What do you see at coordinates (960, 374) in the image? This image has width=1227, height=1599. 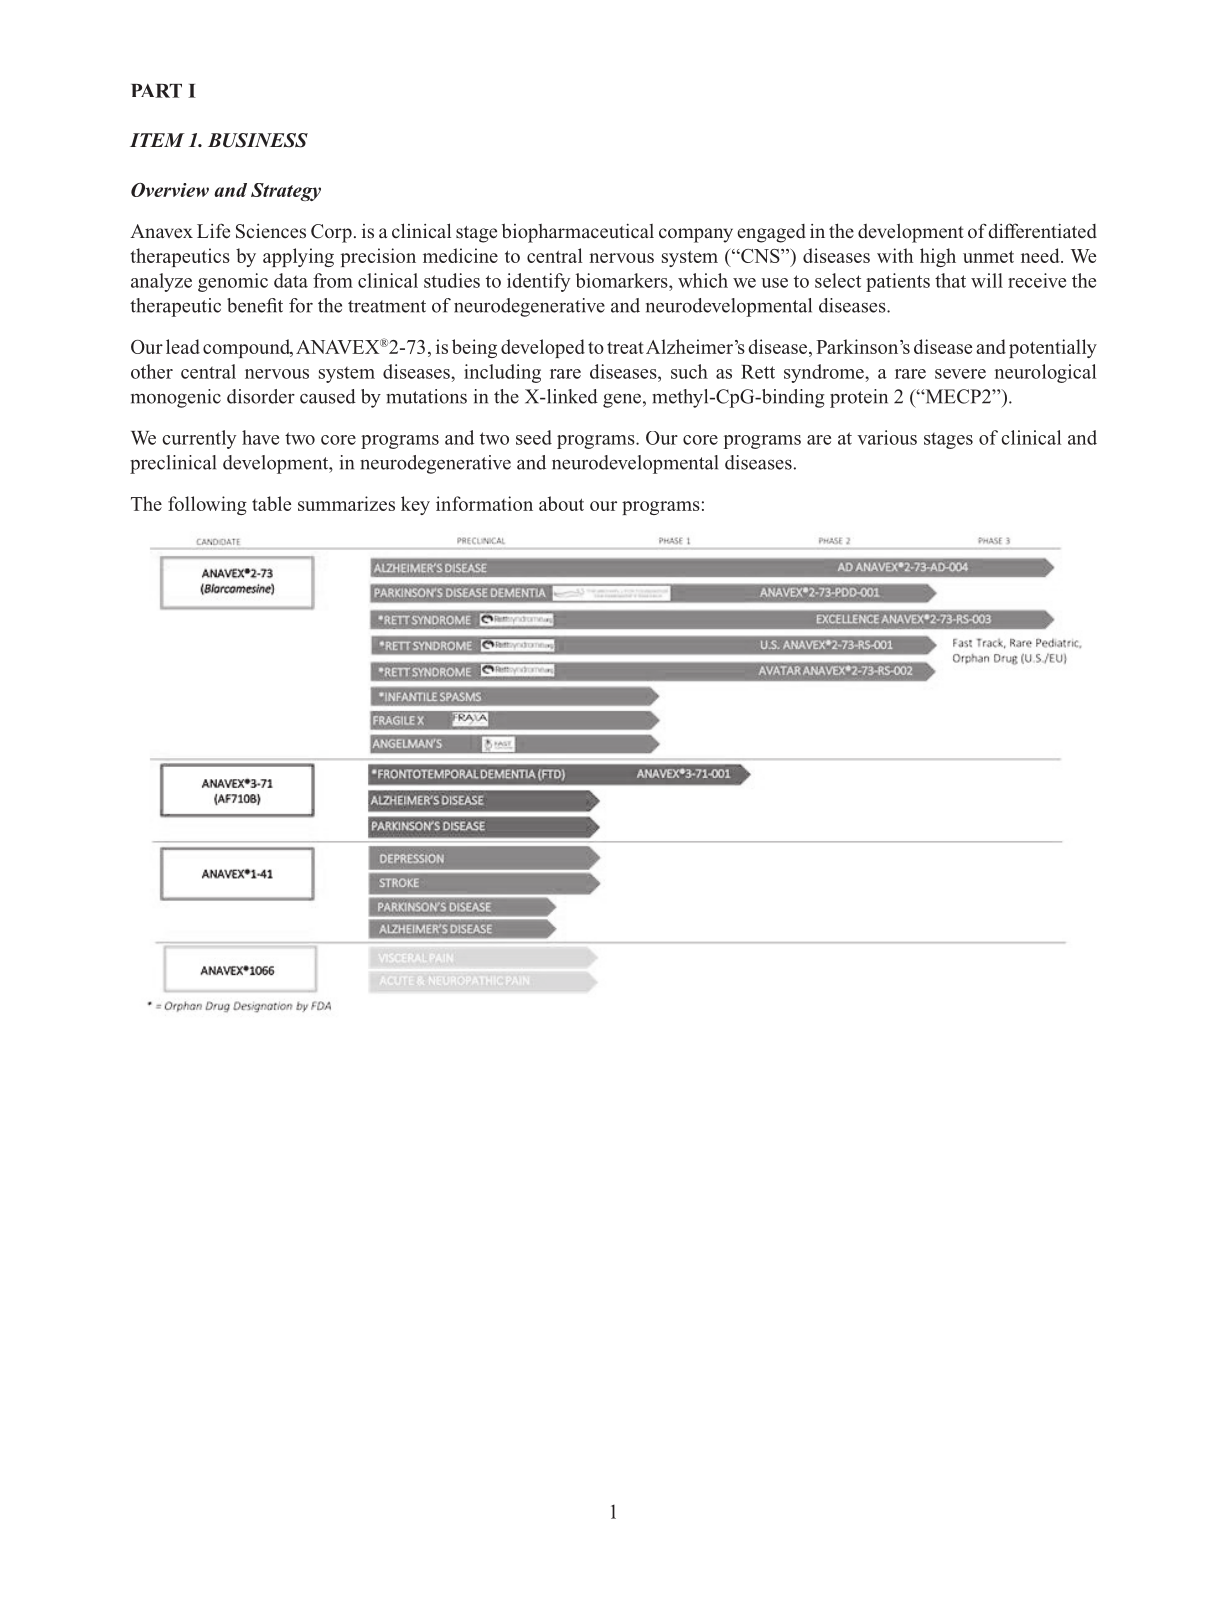 I see `severe` at bounding box center [960, 374].
